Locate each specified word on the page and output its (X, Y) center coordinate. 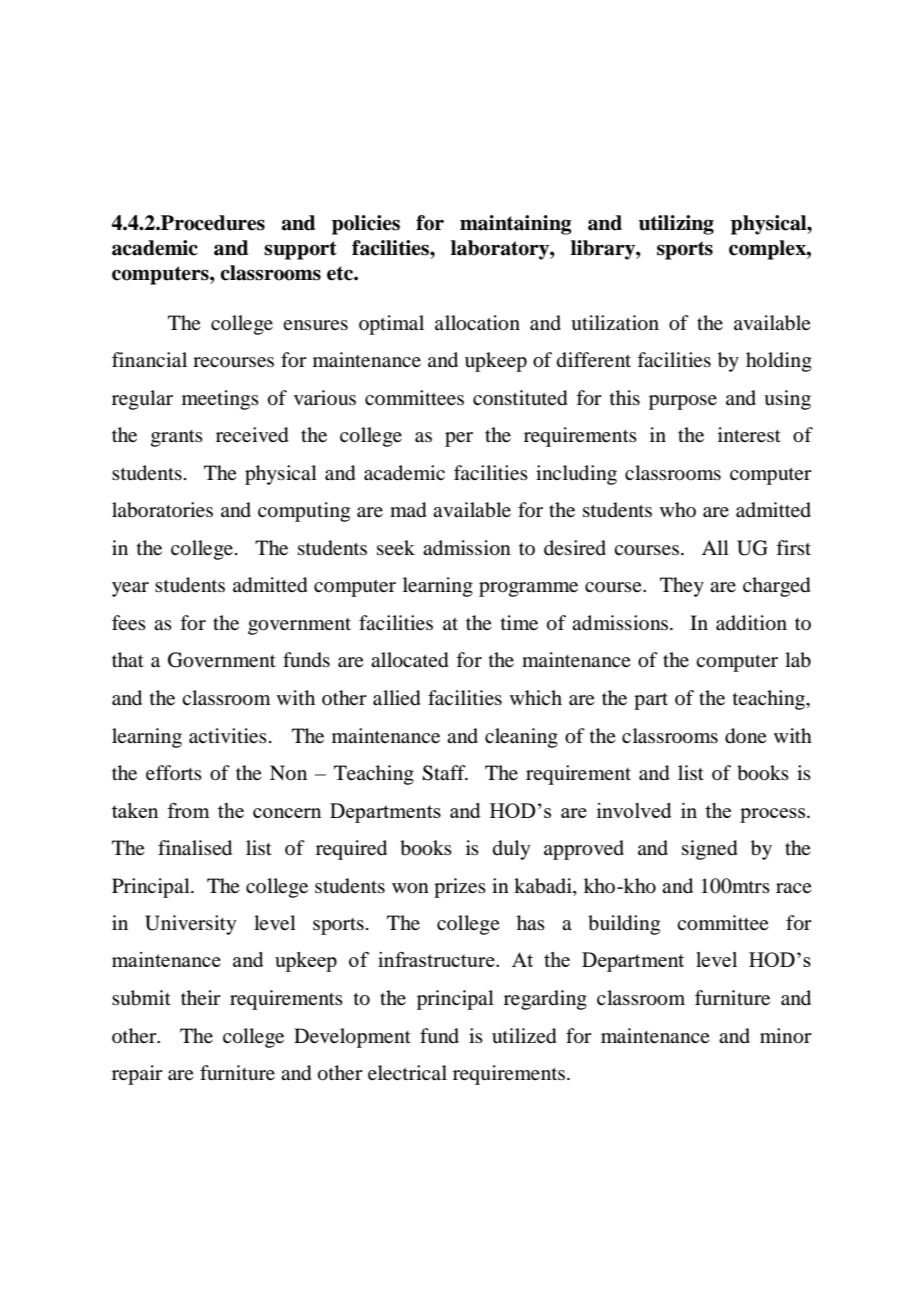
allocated (409, 660)
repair (137, 1075)
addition (751, 623)
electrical (407, 1072)
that (128, 660)
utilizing (676, 225)
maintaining (515, 225)
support (300, 250)
